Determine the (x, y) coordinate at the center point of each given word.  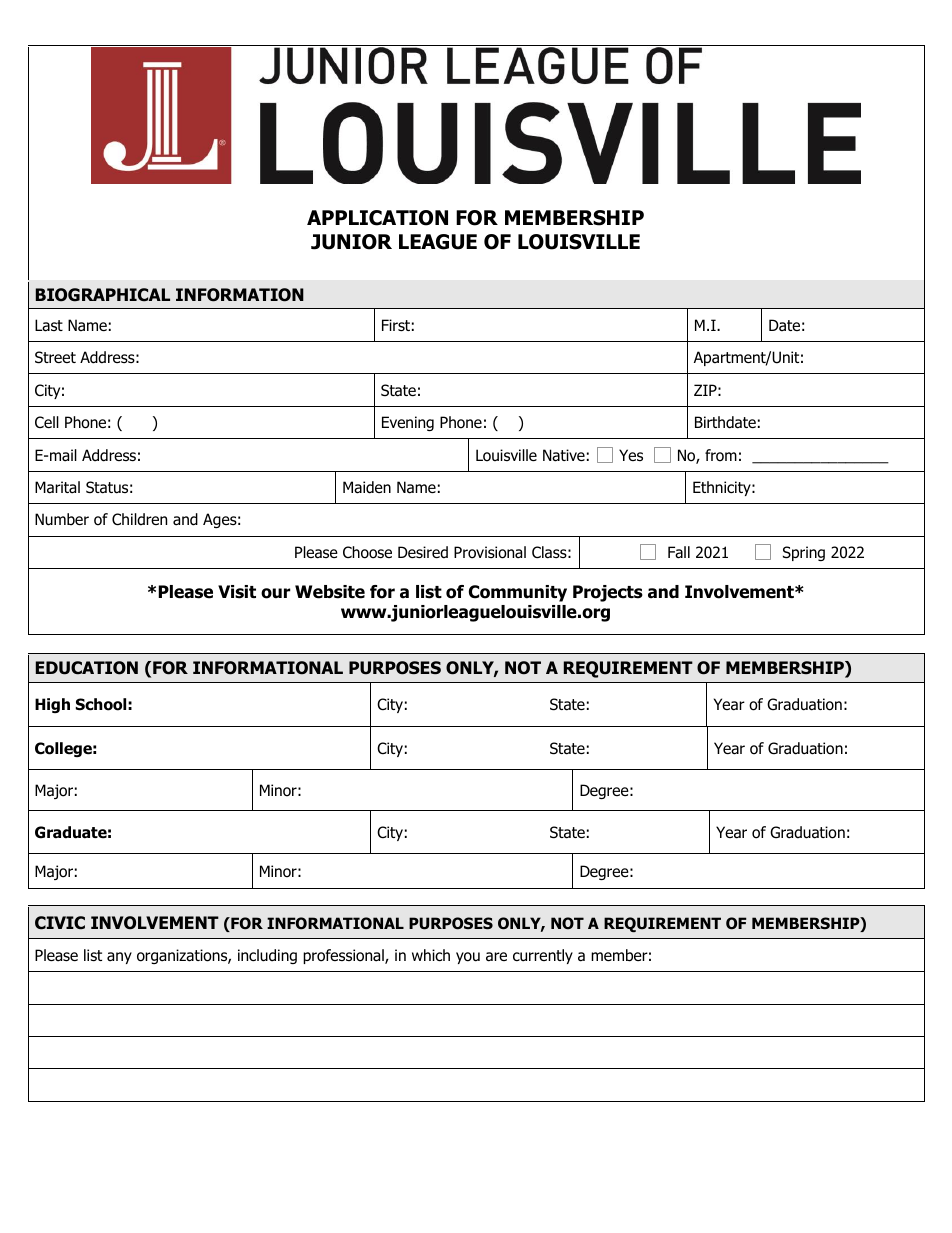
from (721, 455)
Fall (679, 552)
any (119, 958)
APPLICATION (377, 218)
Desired (423, 552)
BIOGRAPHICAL (103, 295)
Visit (237, 592)
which (431, 955)
